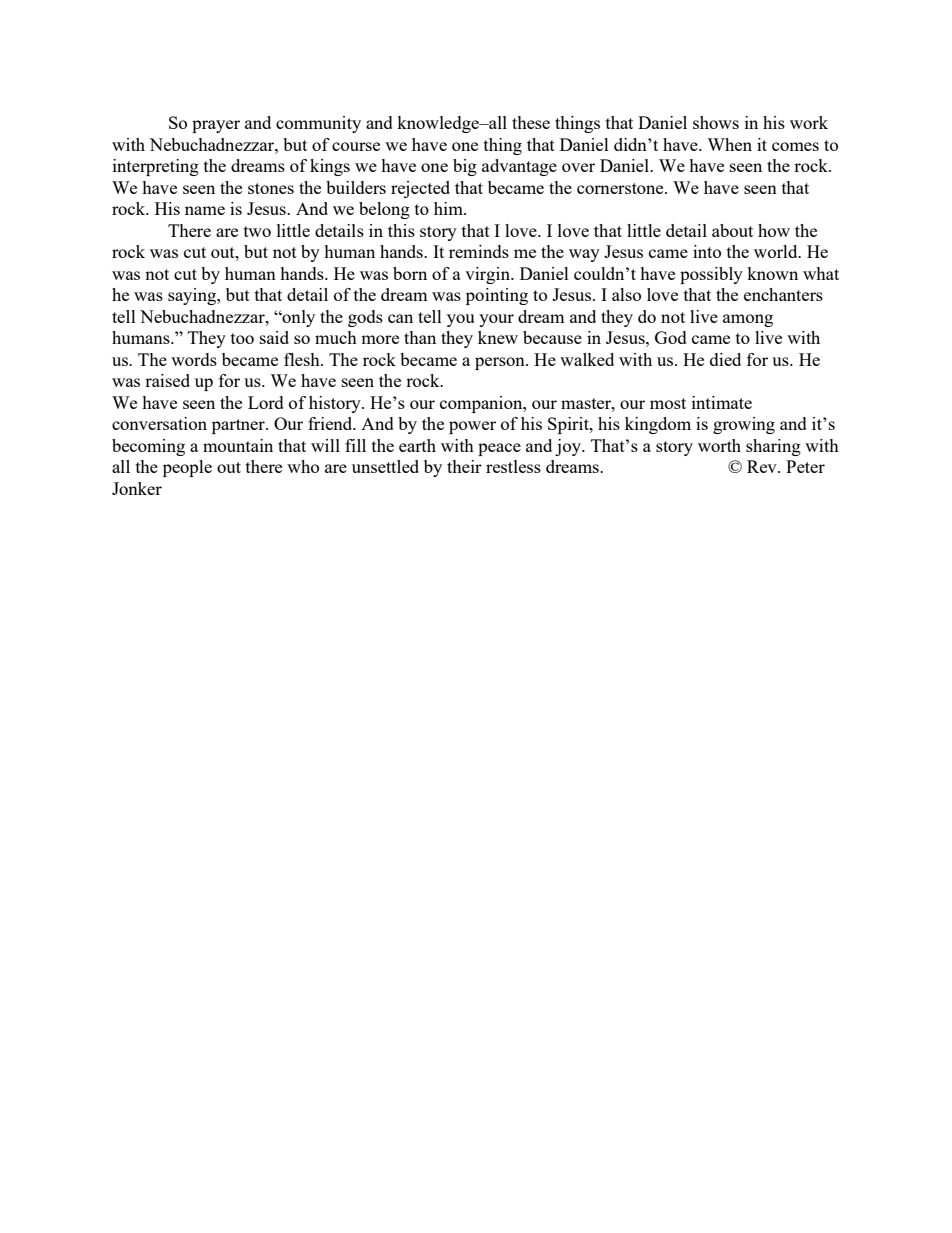 The height and width of the document is (1233, 952). What do you see at coordinates (531, 122) in the document?
I see `these` at bounding box center [531, 122].
